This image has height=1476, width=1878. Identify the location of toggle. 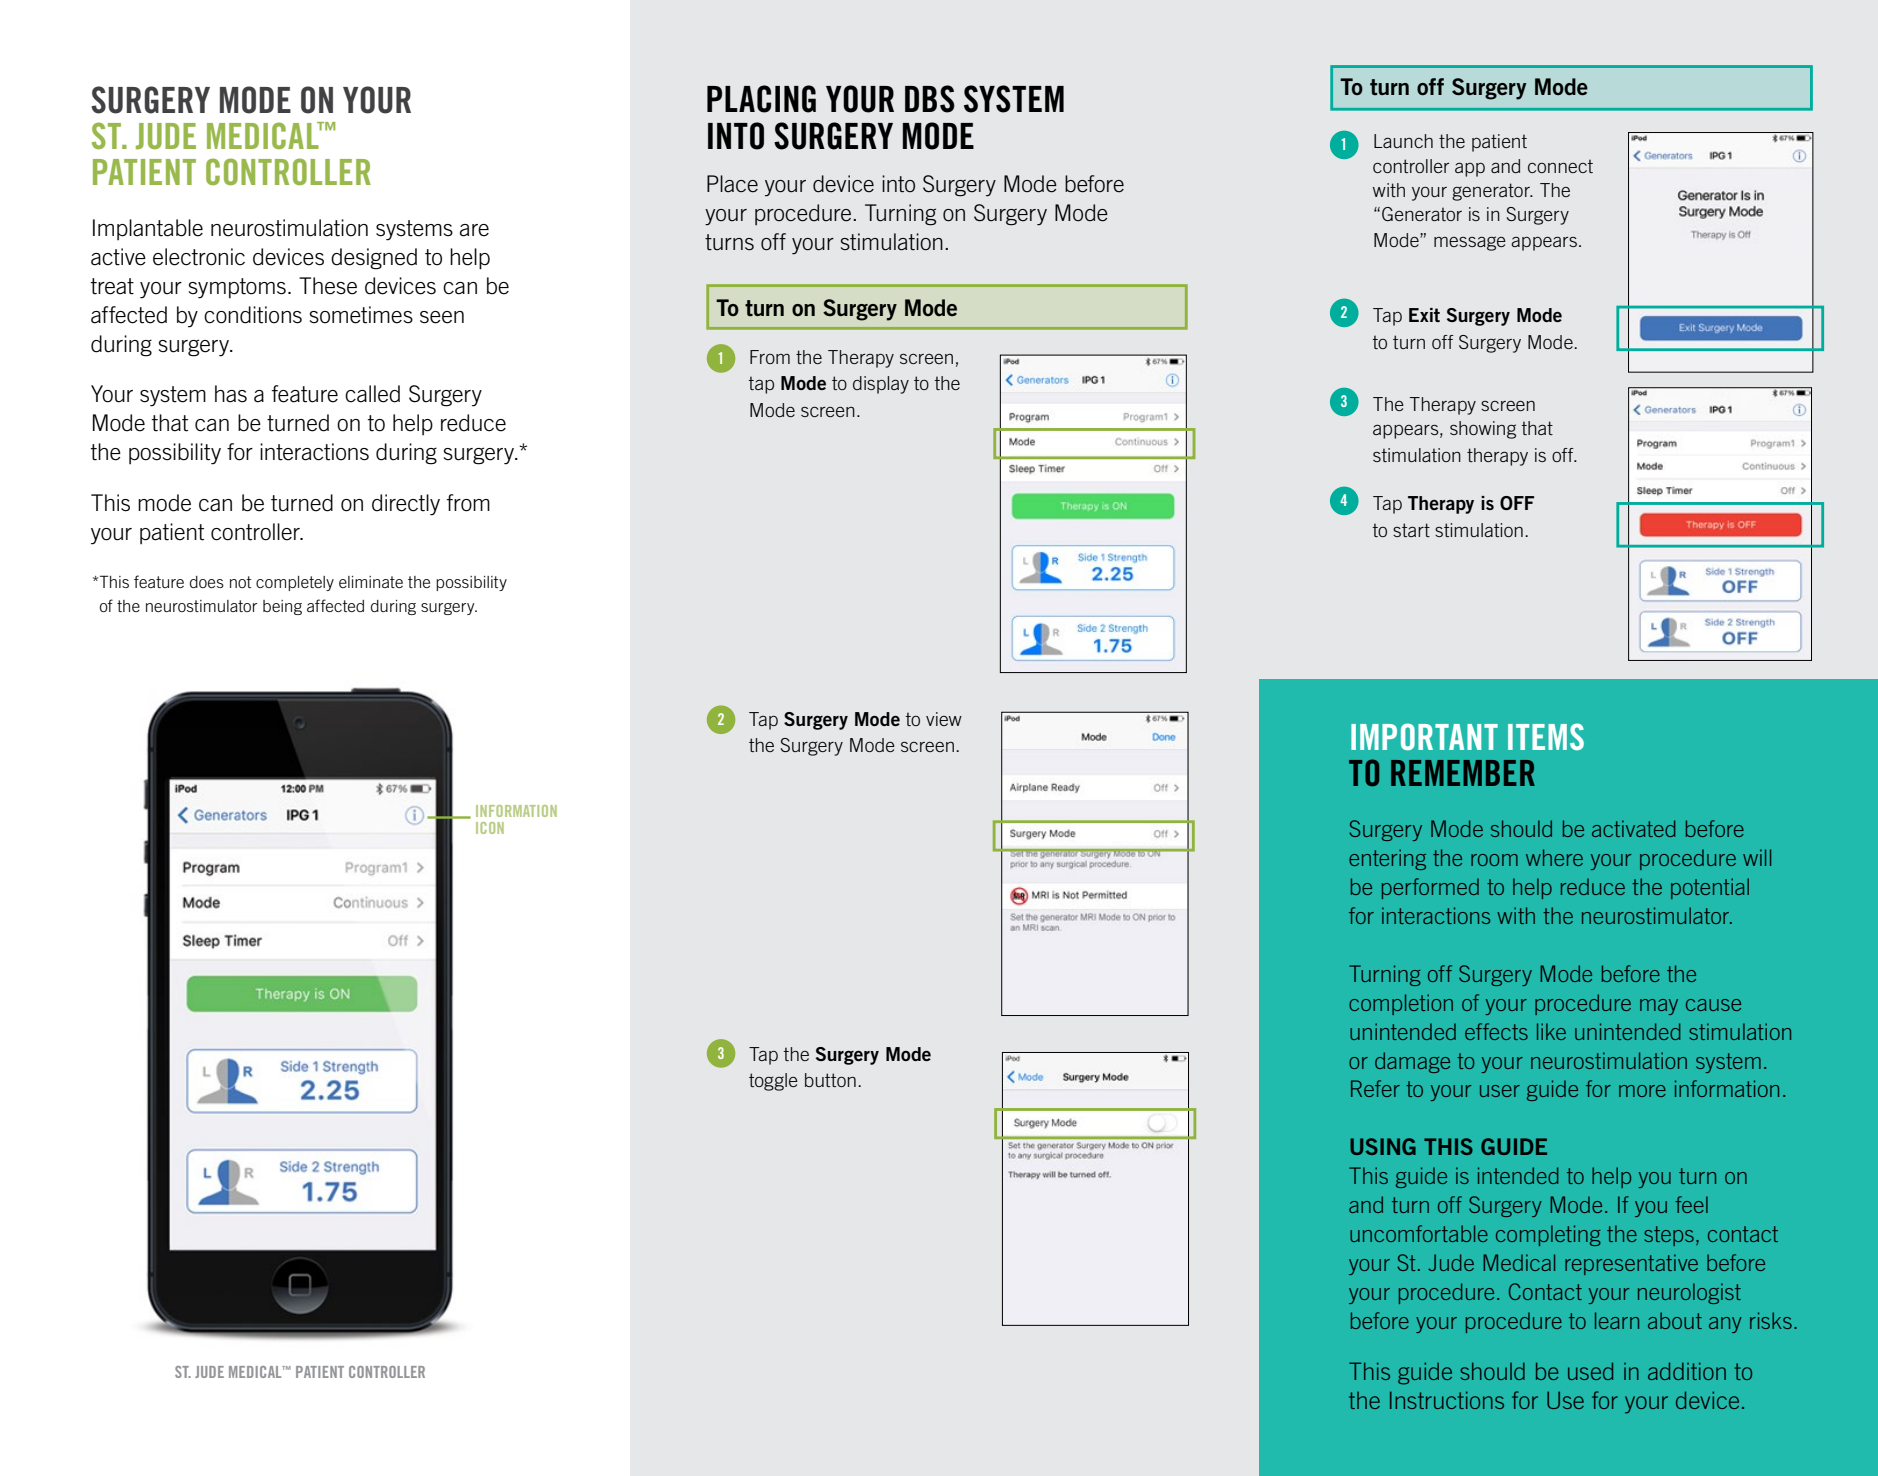
(773, 1082).
